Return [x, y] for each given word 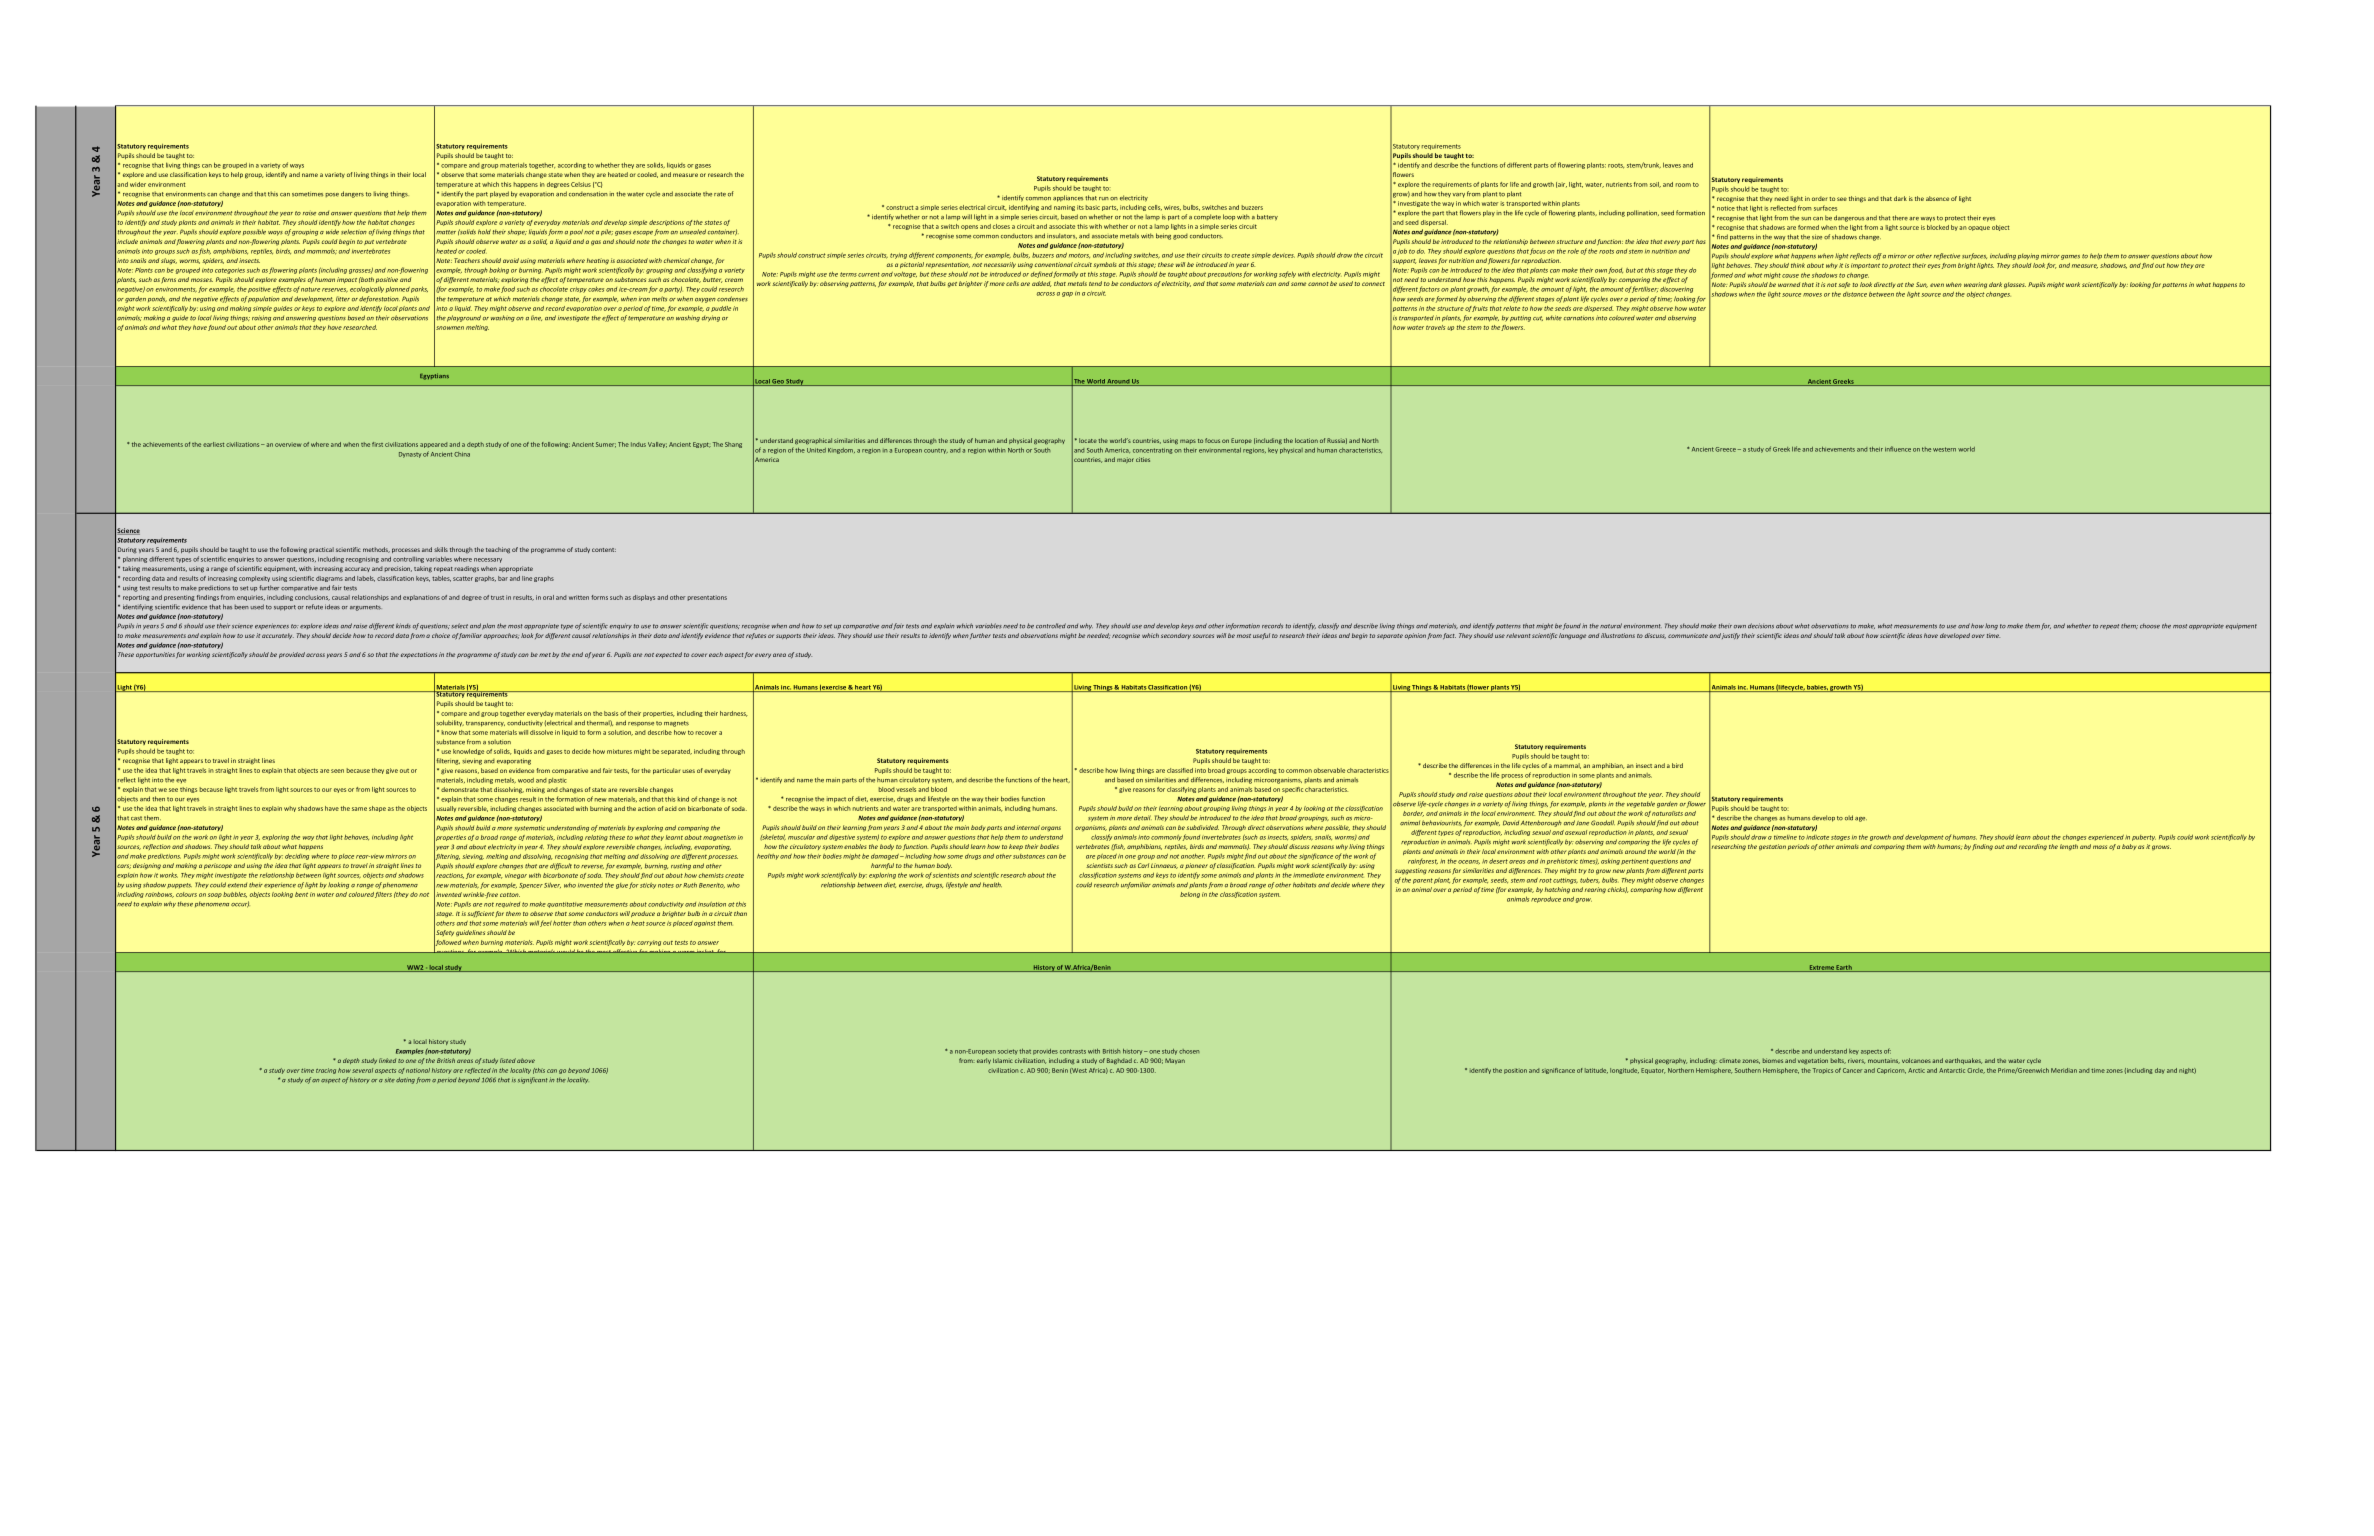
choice [441, 635]
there [1900, 218]
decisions [1761, 626]
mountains [1884, 1061]
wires [1172, 208]
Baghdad [1119, 1061]
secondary [1176, 636]
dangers [352, 194]
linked [387, 1060]
